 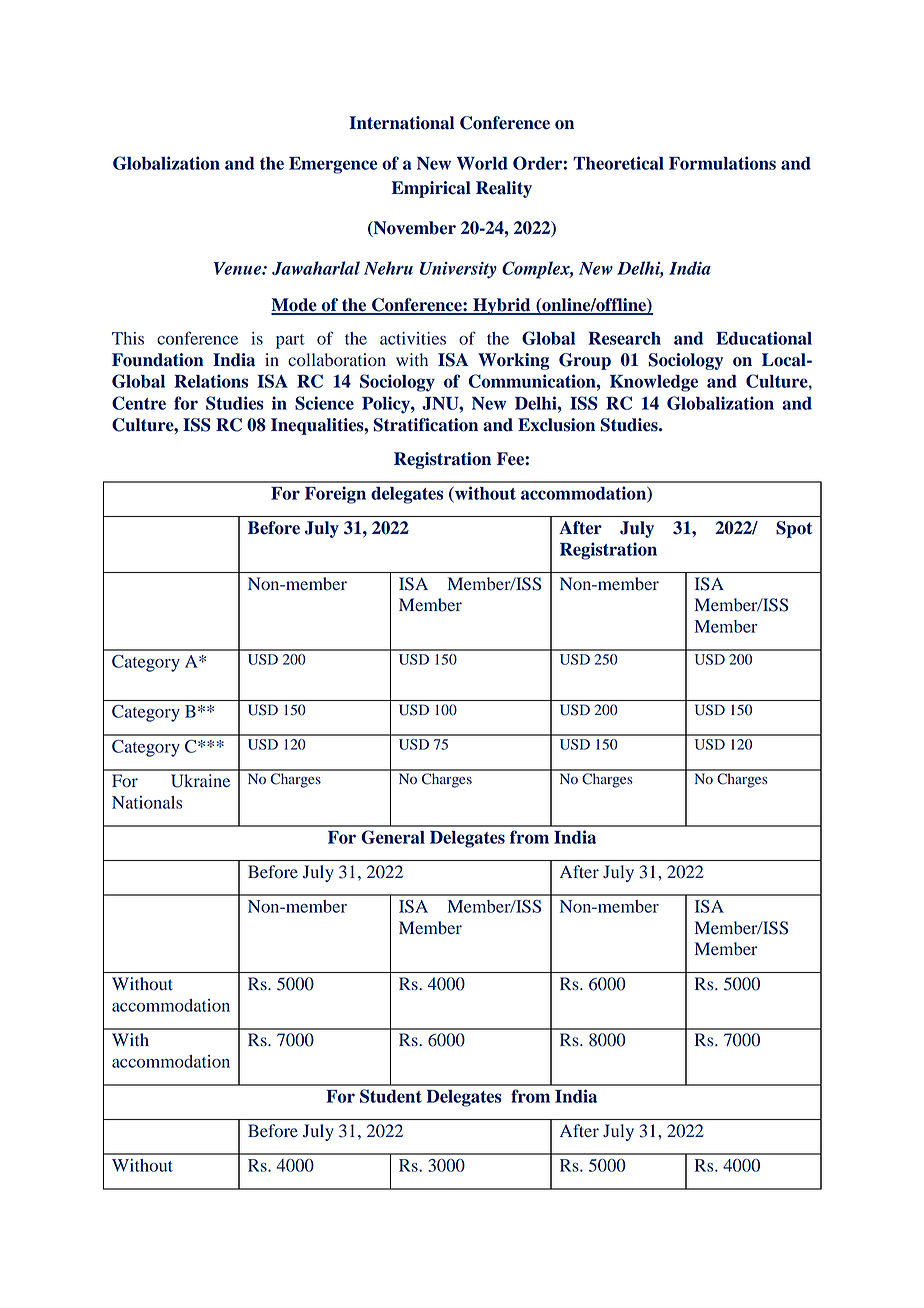 What do you see at coordinates (391, 1096) in the image?
I see `Student` at bounding box center [391, 1096].
